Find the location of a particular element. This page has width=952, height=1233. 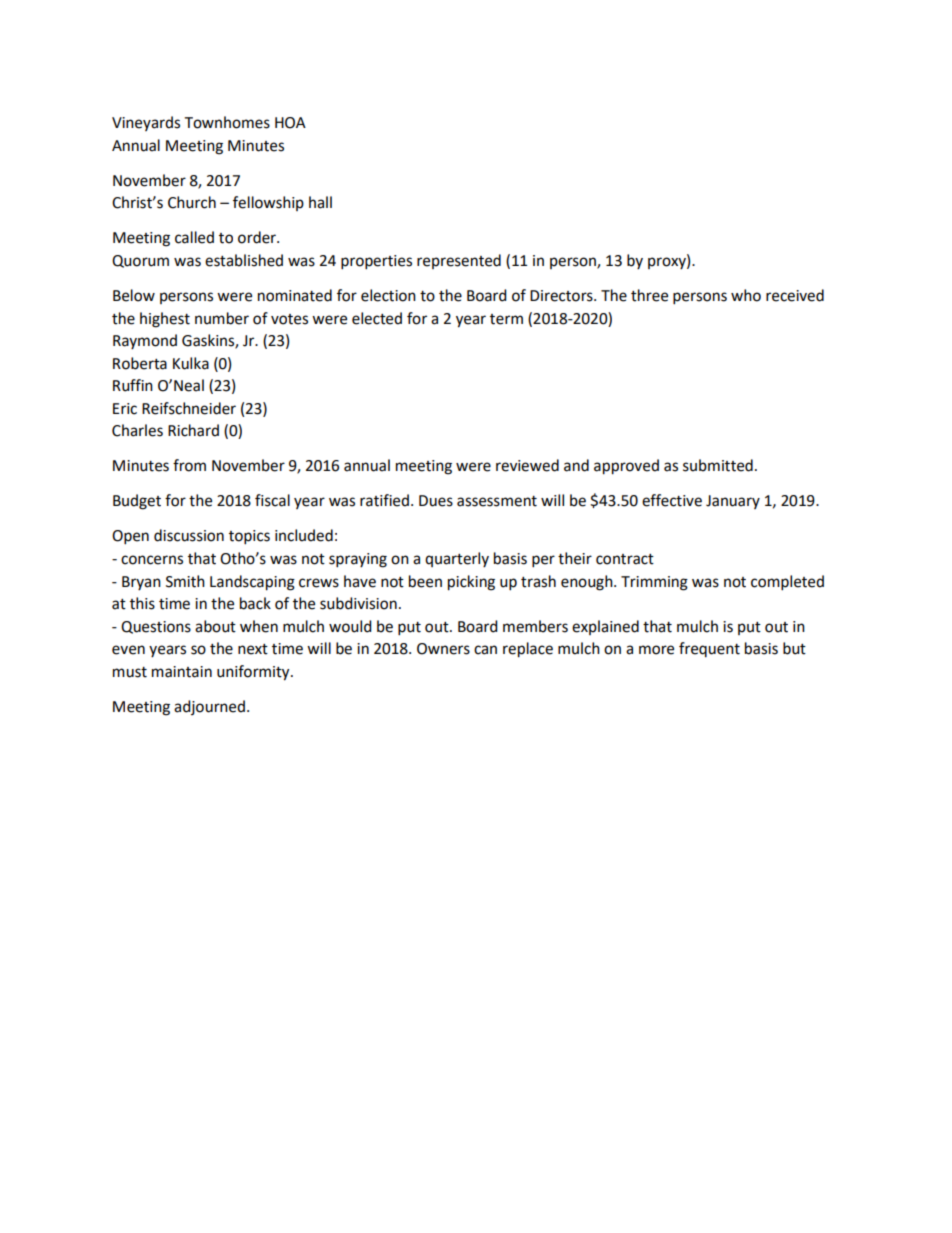

who is located at coordinates (746, 295).
